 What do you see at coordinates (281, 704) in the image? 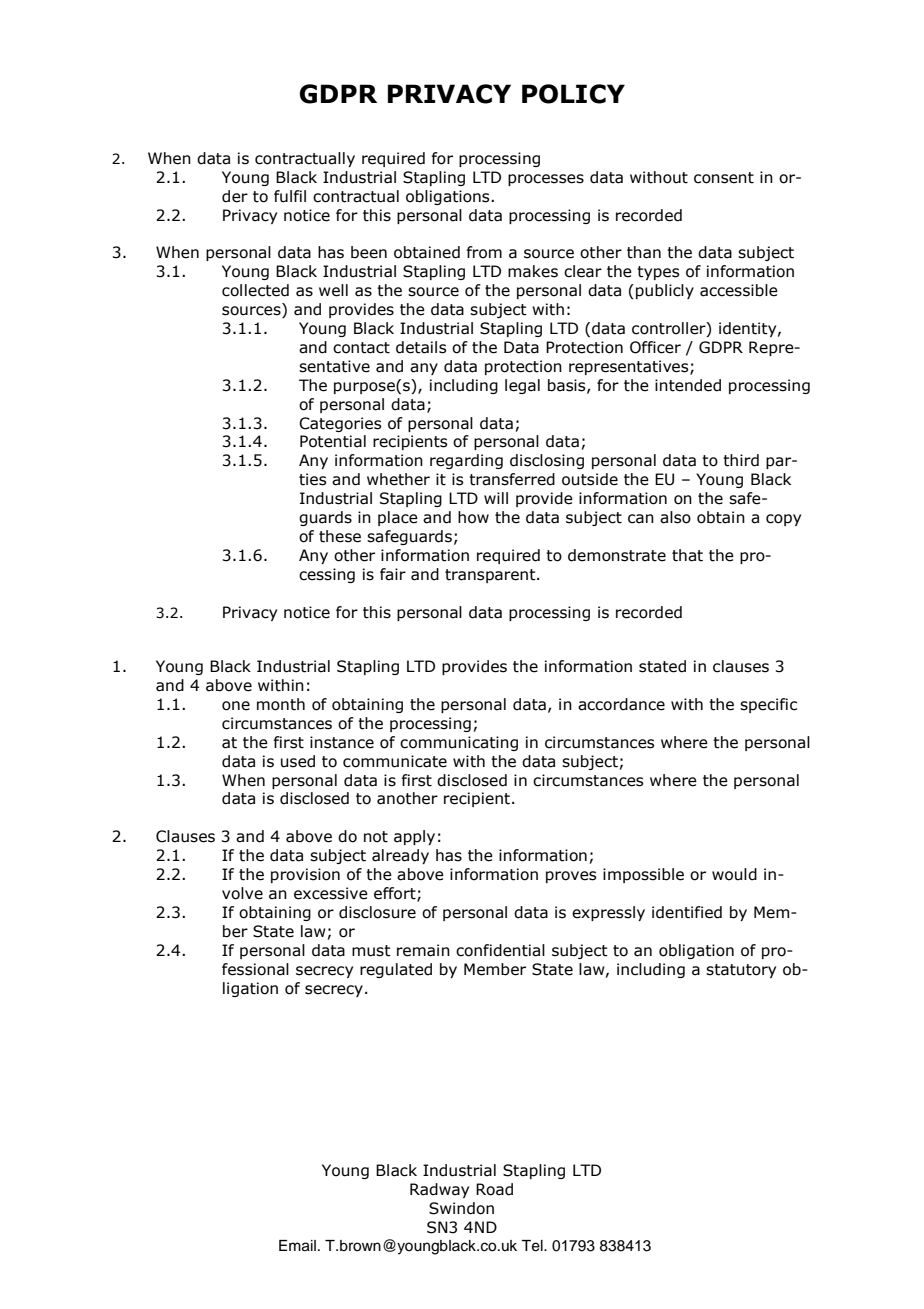
I see `month` at bounding box center [281, 704].
